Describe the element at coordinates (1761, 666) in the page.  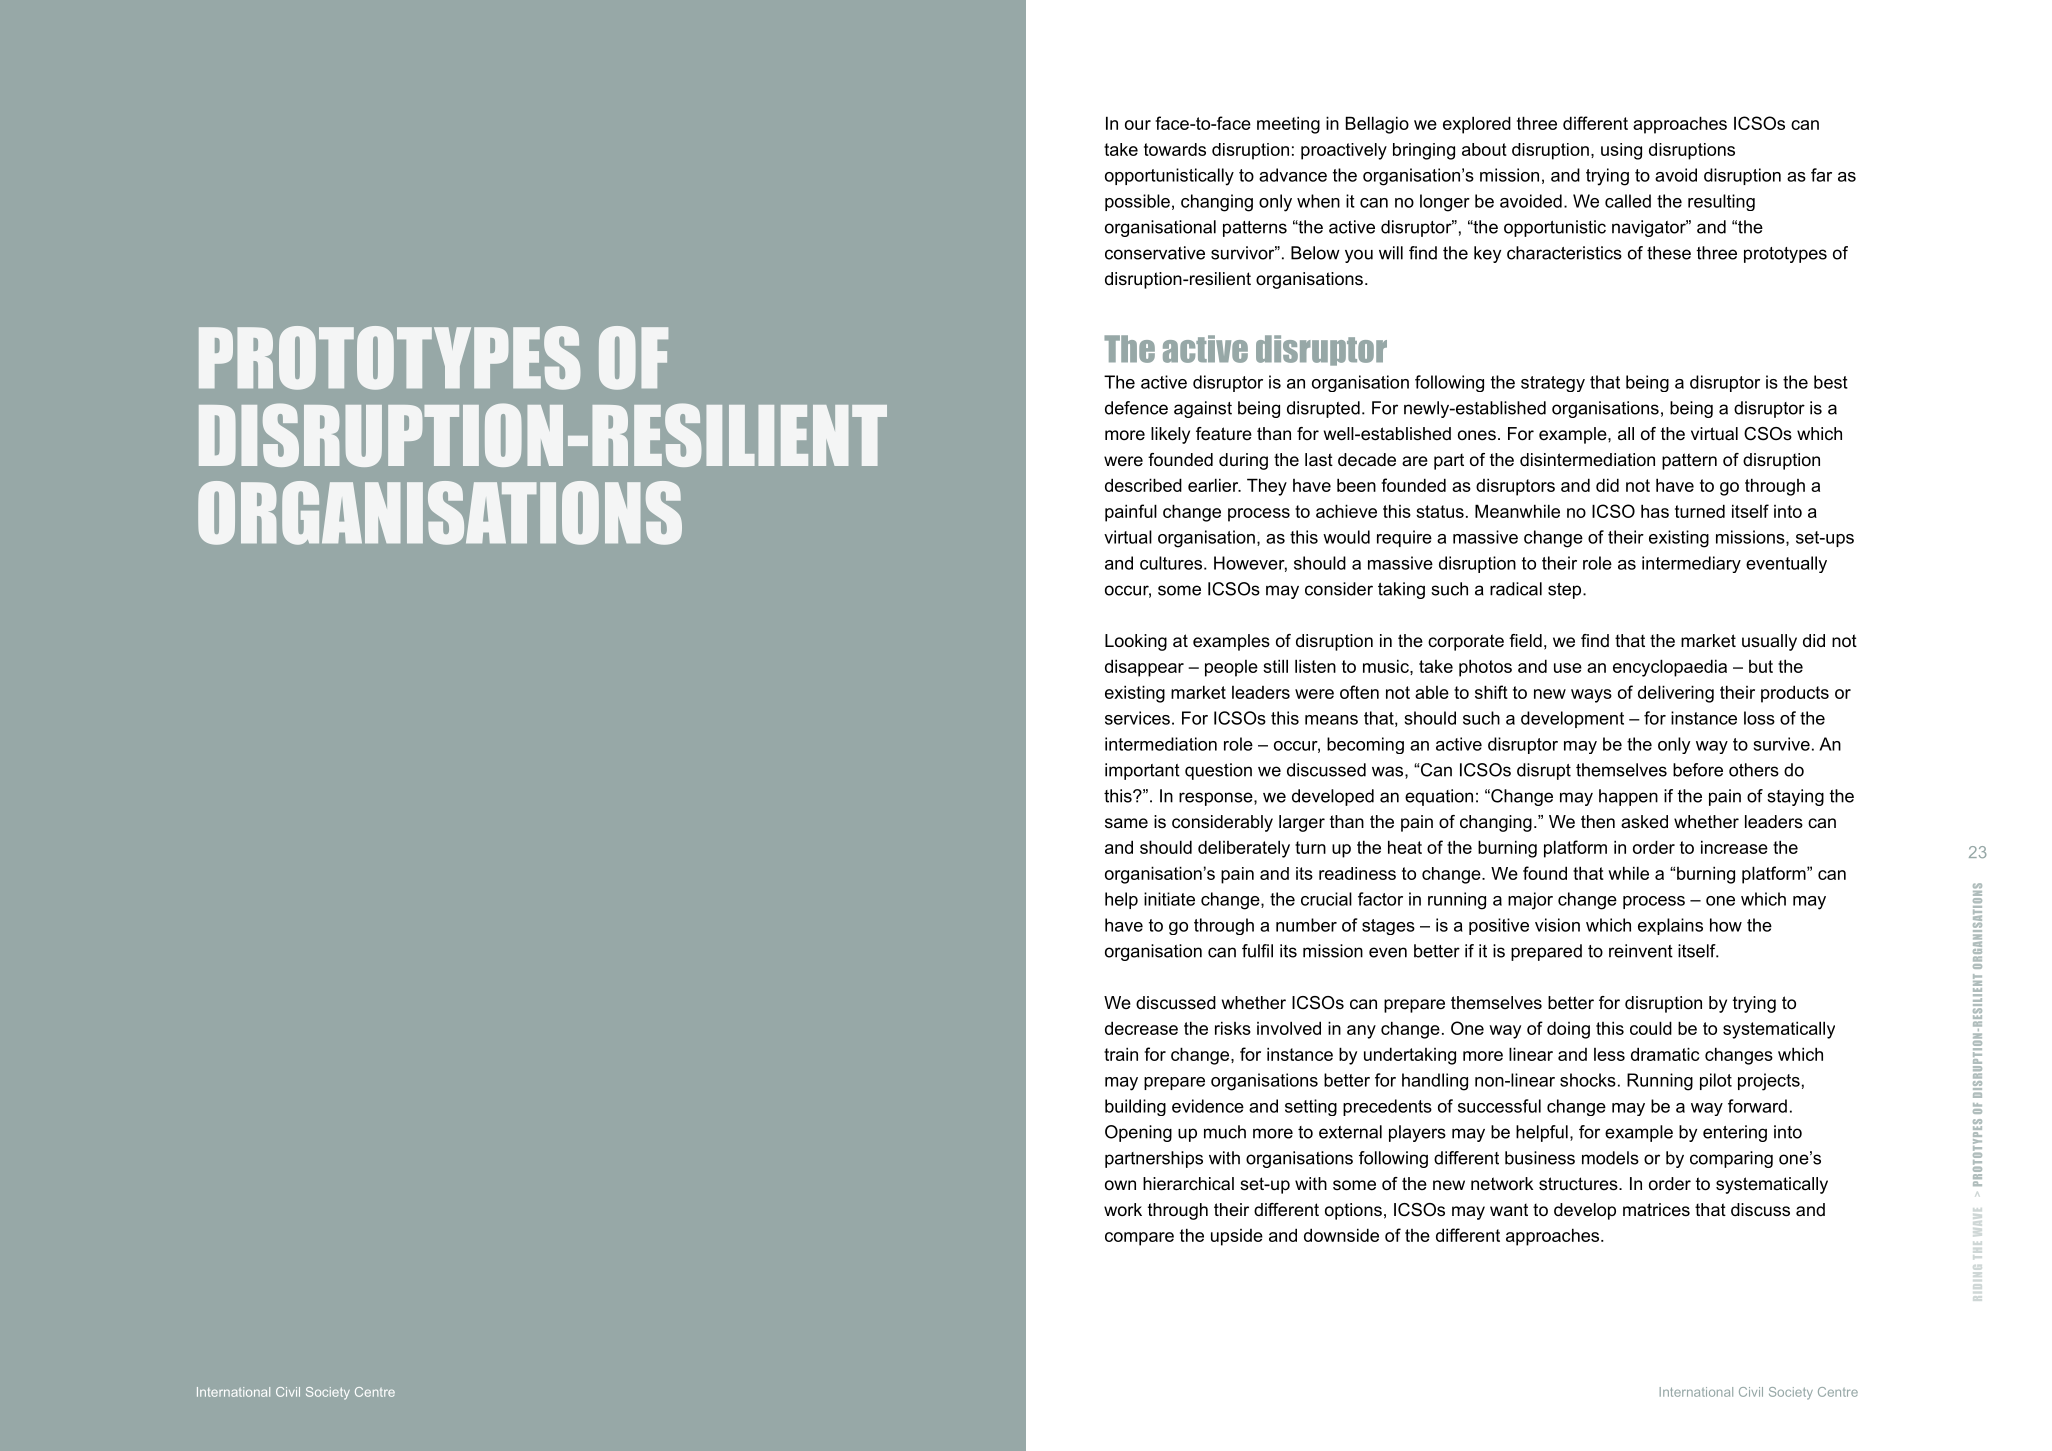
I see `but` at that location.
